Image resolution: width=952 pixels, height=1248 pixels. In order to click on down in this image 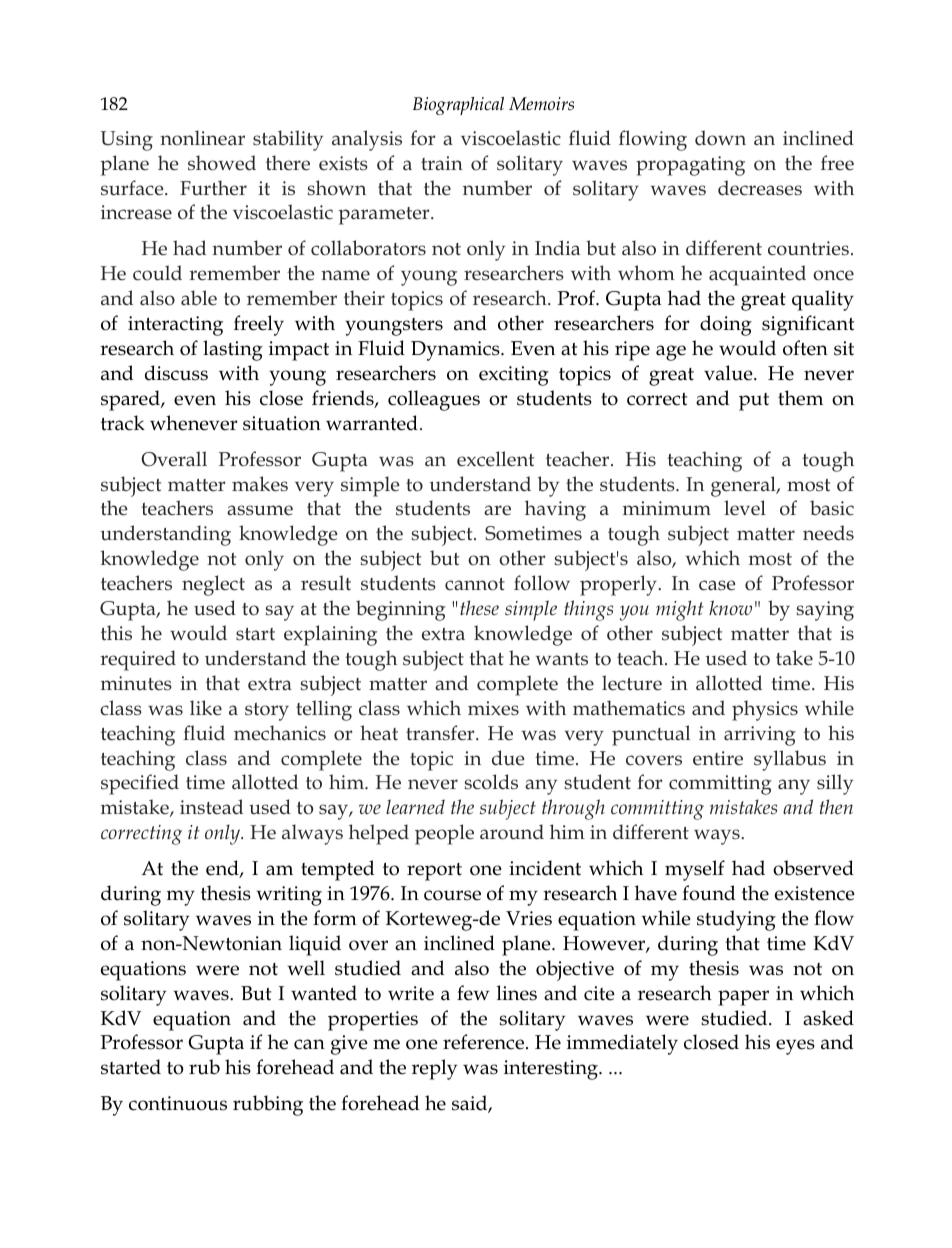, I will do `click(720, 138)`.
